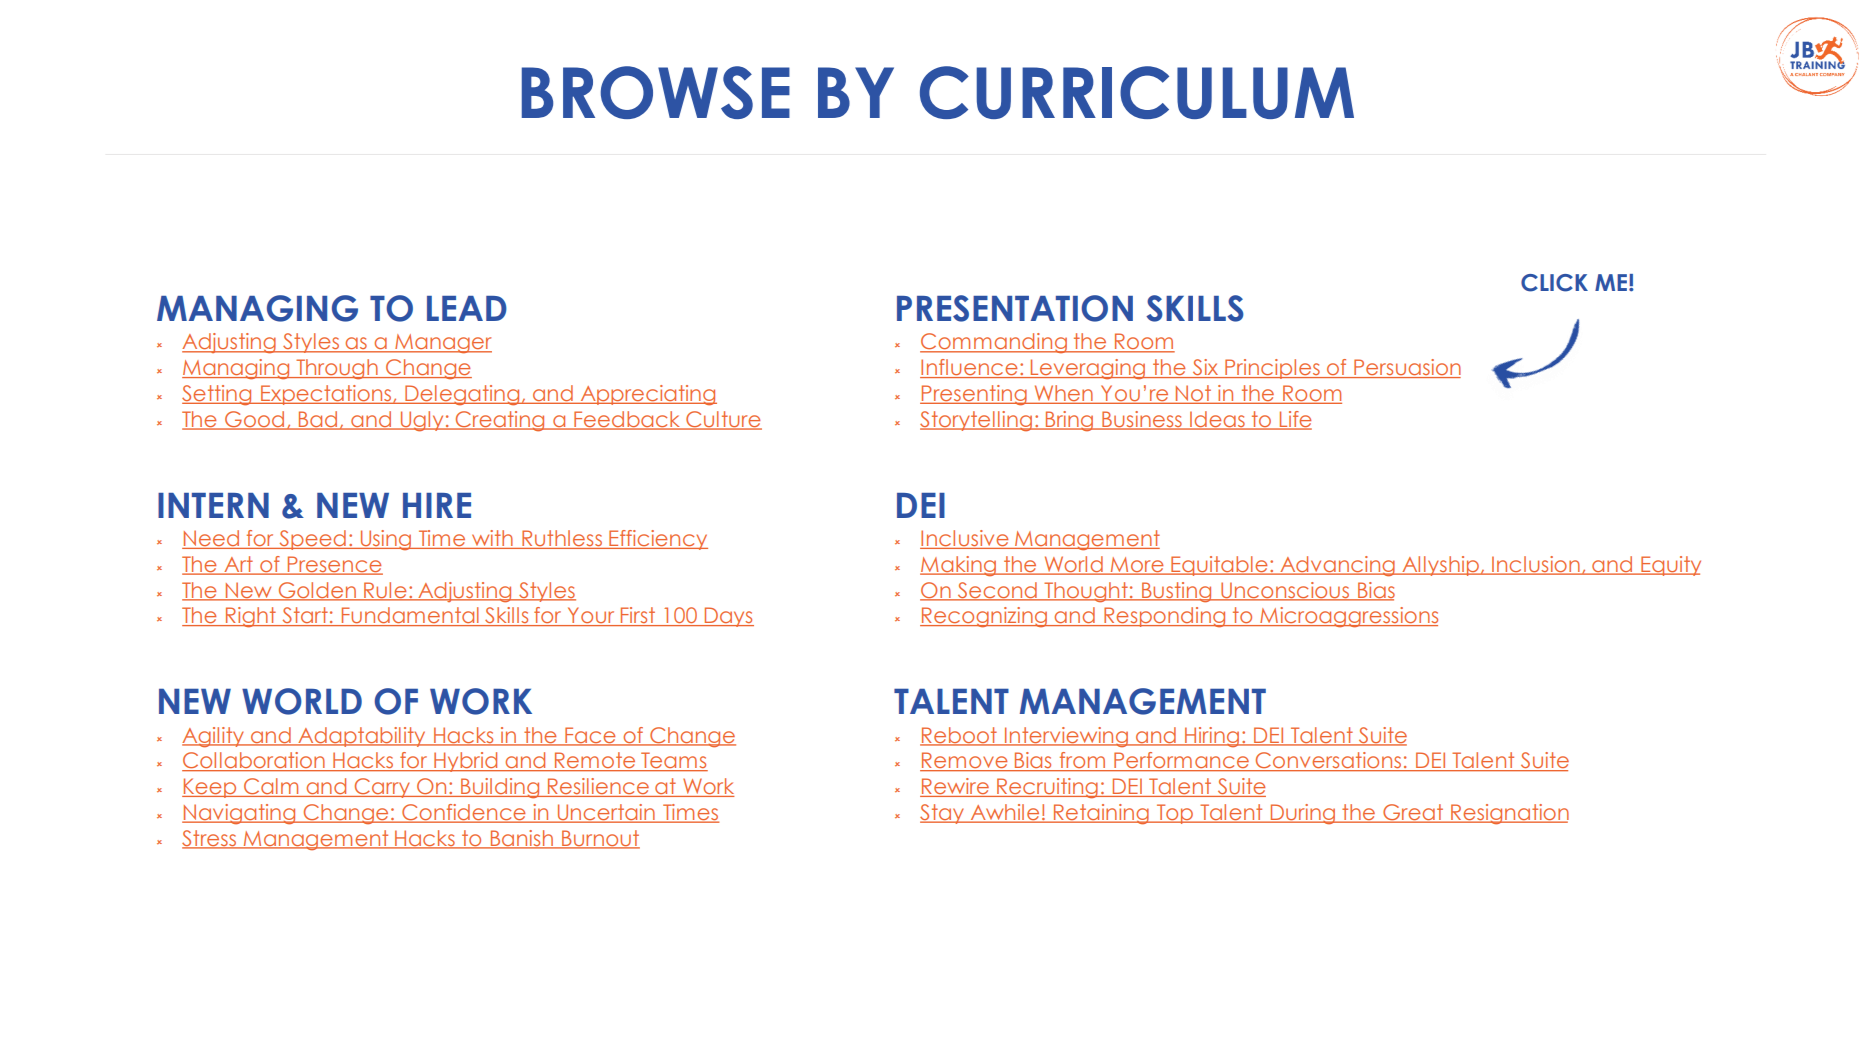  What do you see at coordinates (1554, 283) in the page?
I see `CLICK` at bounding box center [1554, 283].
